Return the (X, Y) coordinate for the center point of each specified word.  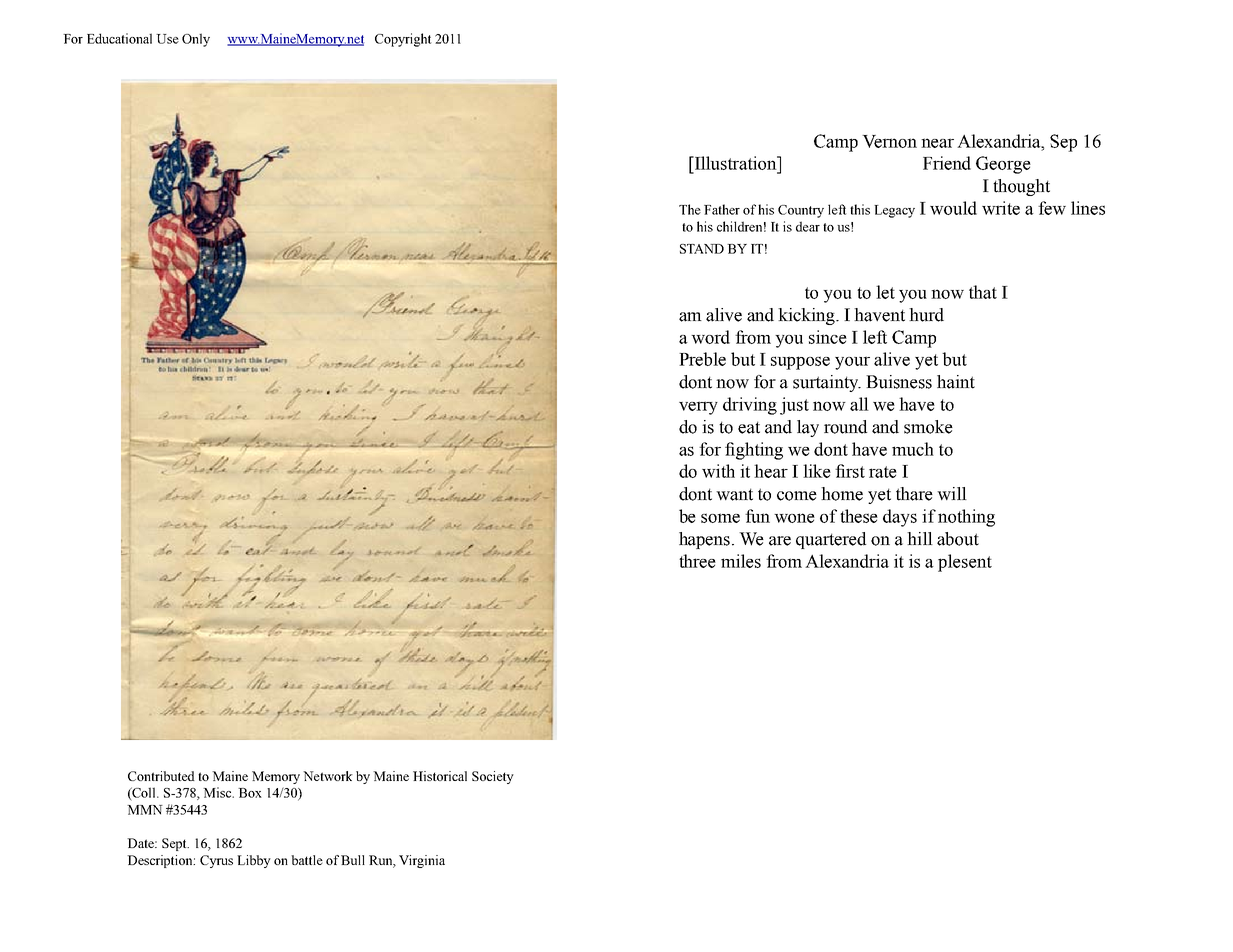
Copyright (403, 40)
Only (196, 40)
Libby (254, 861)
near (937, 143)
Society (493, 777)
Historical (440, 776)
